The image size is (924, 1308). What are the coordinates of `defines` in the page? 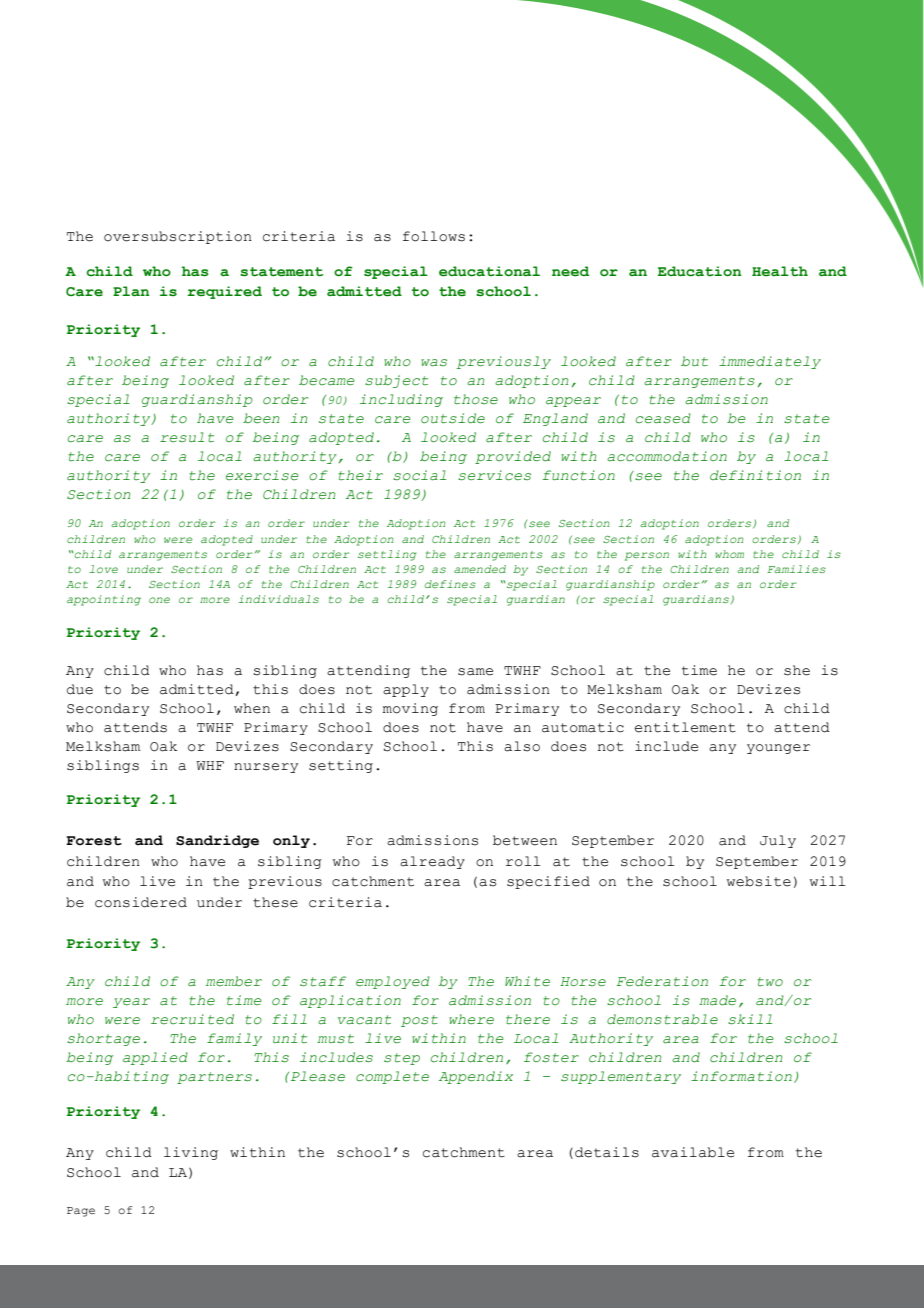 It's located at (450, 584).
